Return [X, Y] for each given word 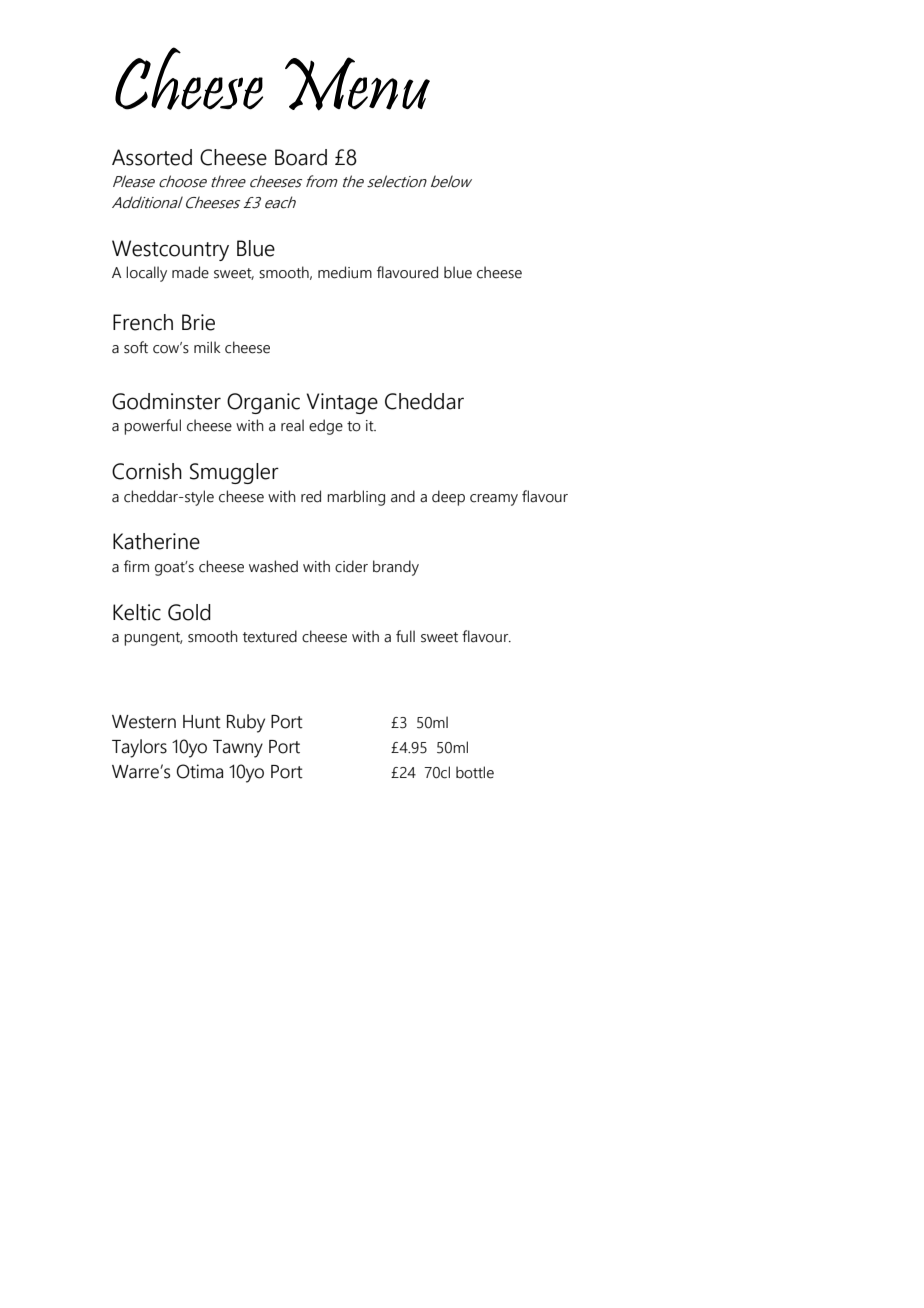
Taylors [139, 748]
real [292, 425]
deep [448, 498]
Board [301, 157]
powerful [152, 427]
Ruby [246, 723]
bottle [475, 772]
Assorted [152, 157]
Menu [357, 84]
